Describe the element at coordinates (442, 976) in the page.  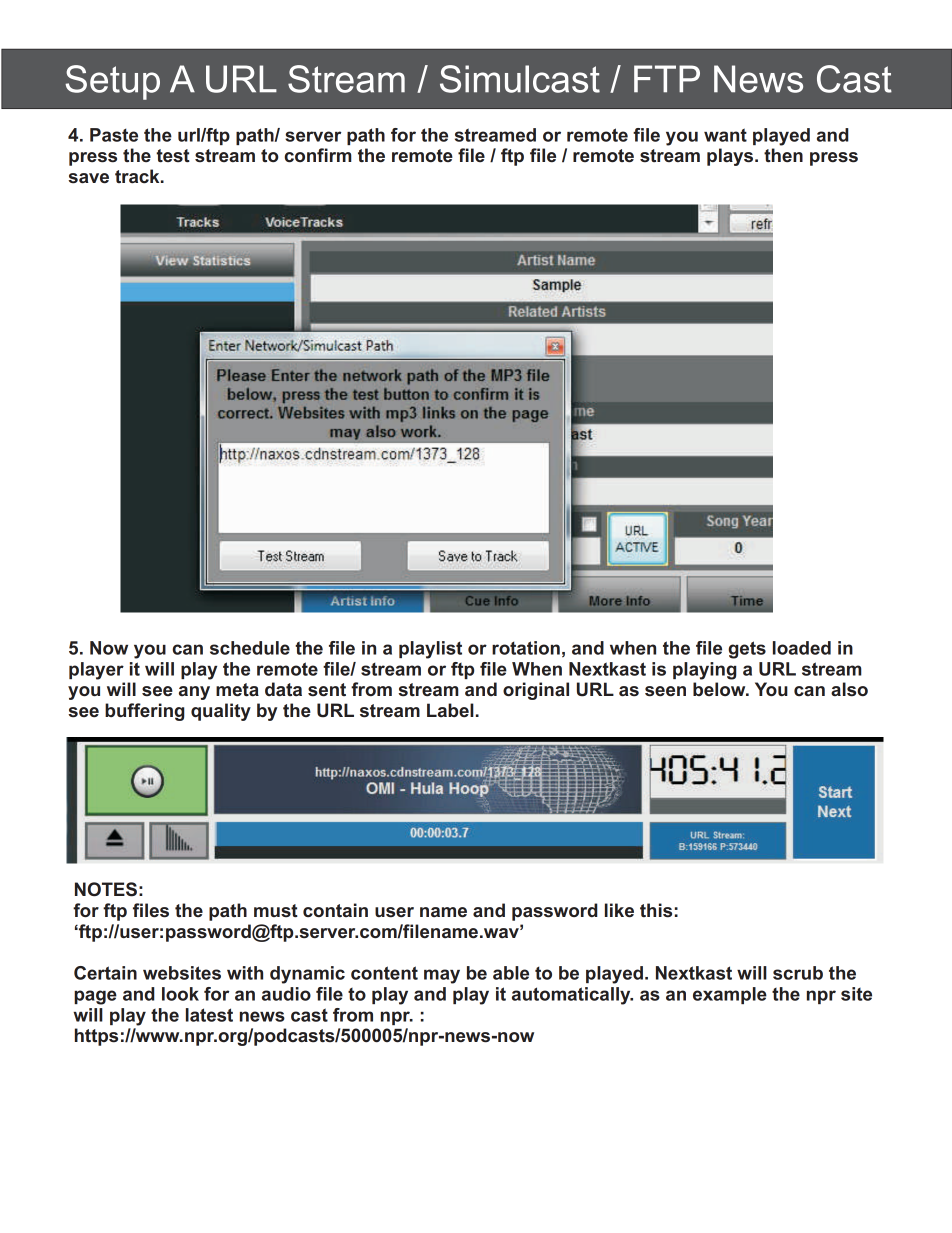
I see `may` at that location.
